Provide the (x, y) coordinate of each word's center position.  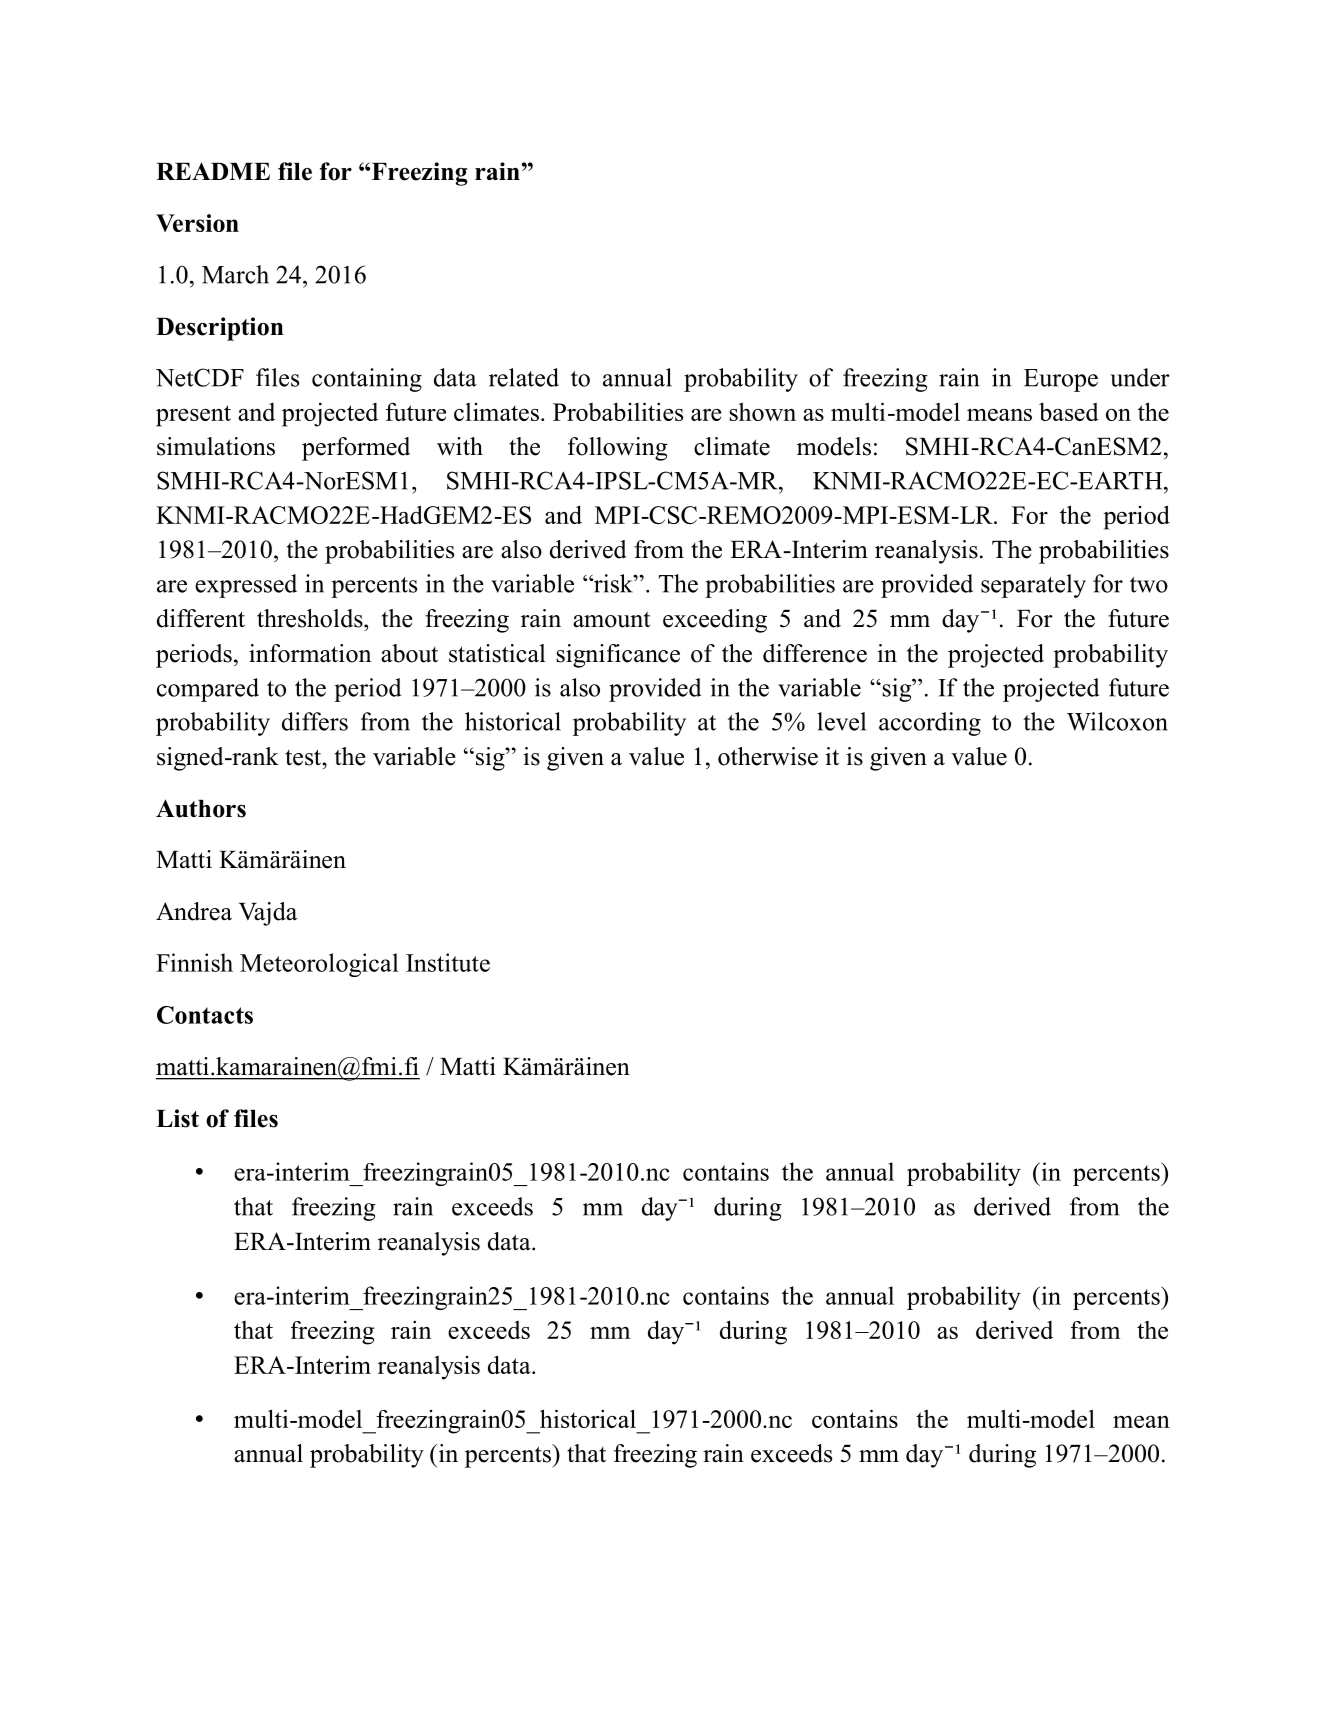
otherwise (768, 756)
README (213, 171)
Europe (1061, 380)
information (310, 653)
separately (1033, 586)
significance (618, 656)
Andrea (194, 911)
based (1069, 412)
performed (356, 449)
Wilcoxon (1117, 721)
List (177, 1118)
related (524, 377)
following (618, 449)
